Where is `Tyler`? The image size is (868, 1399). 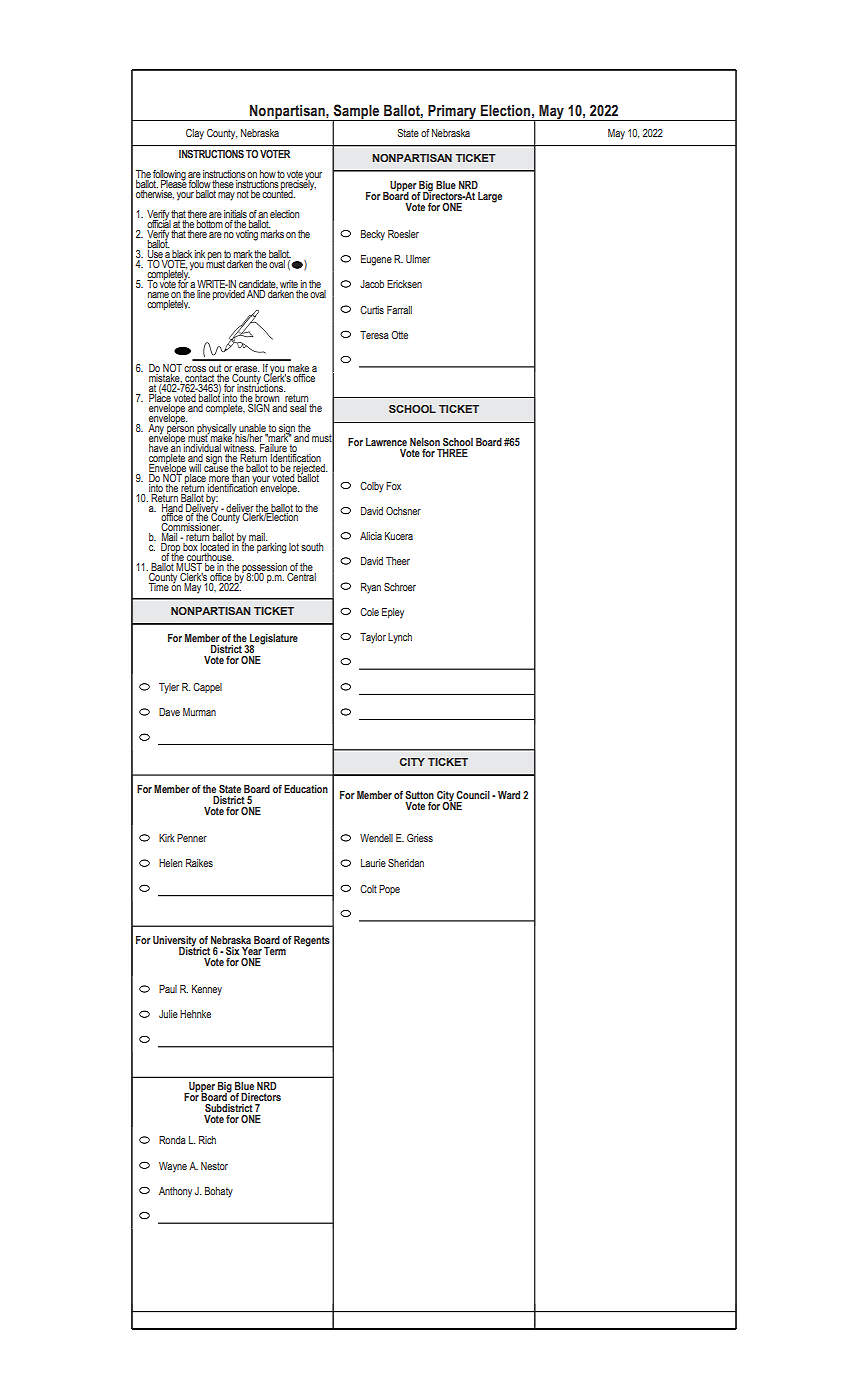 Tyler is located at coordinates (169, 688).
